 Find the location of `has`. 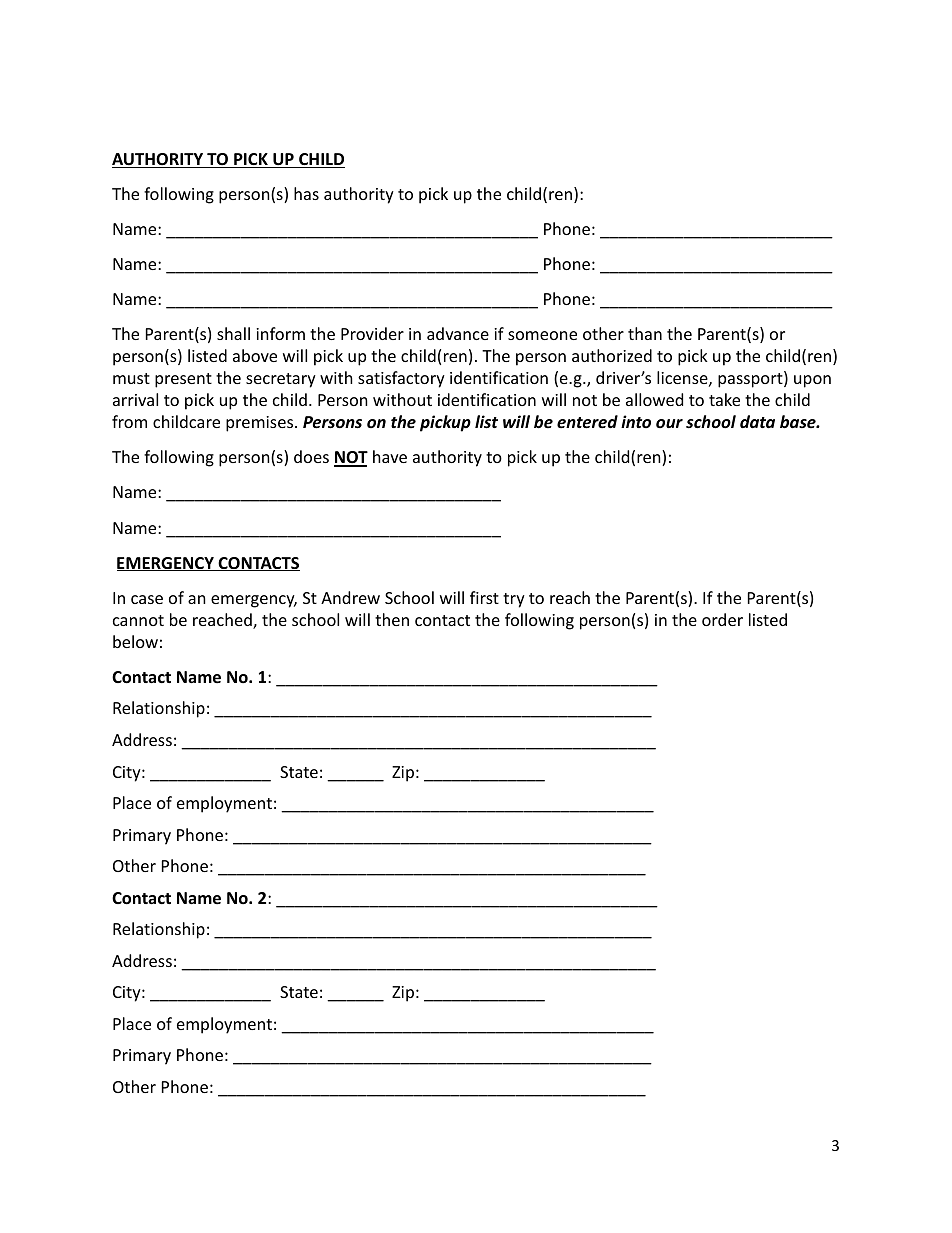

has is located at coordinates (306, 193).
